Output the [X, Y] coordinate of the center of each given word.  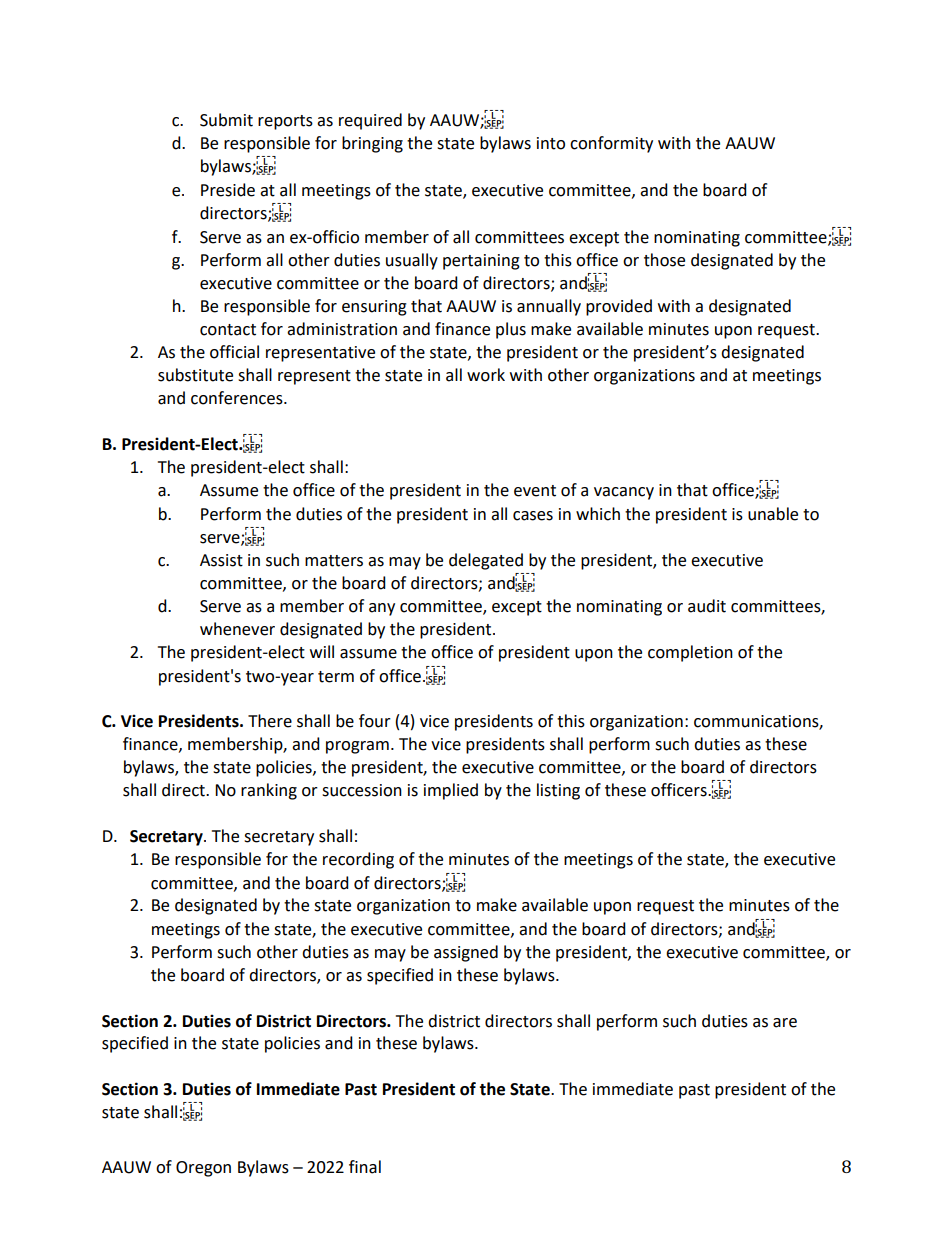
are [785, 1023]
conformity [611, 144]
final [365, 1167]
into [551, 143]
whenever [237, 629]
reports [285, 122]
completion [690, 653]
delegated [486, 561]
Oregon [203, 1169]
